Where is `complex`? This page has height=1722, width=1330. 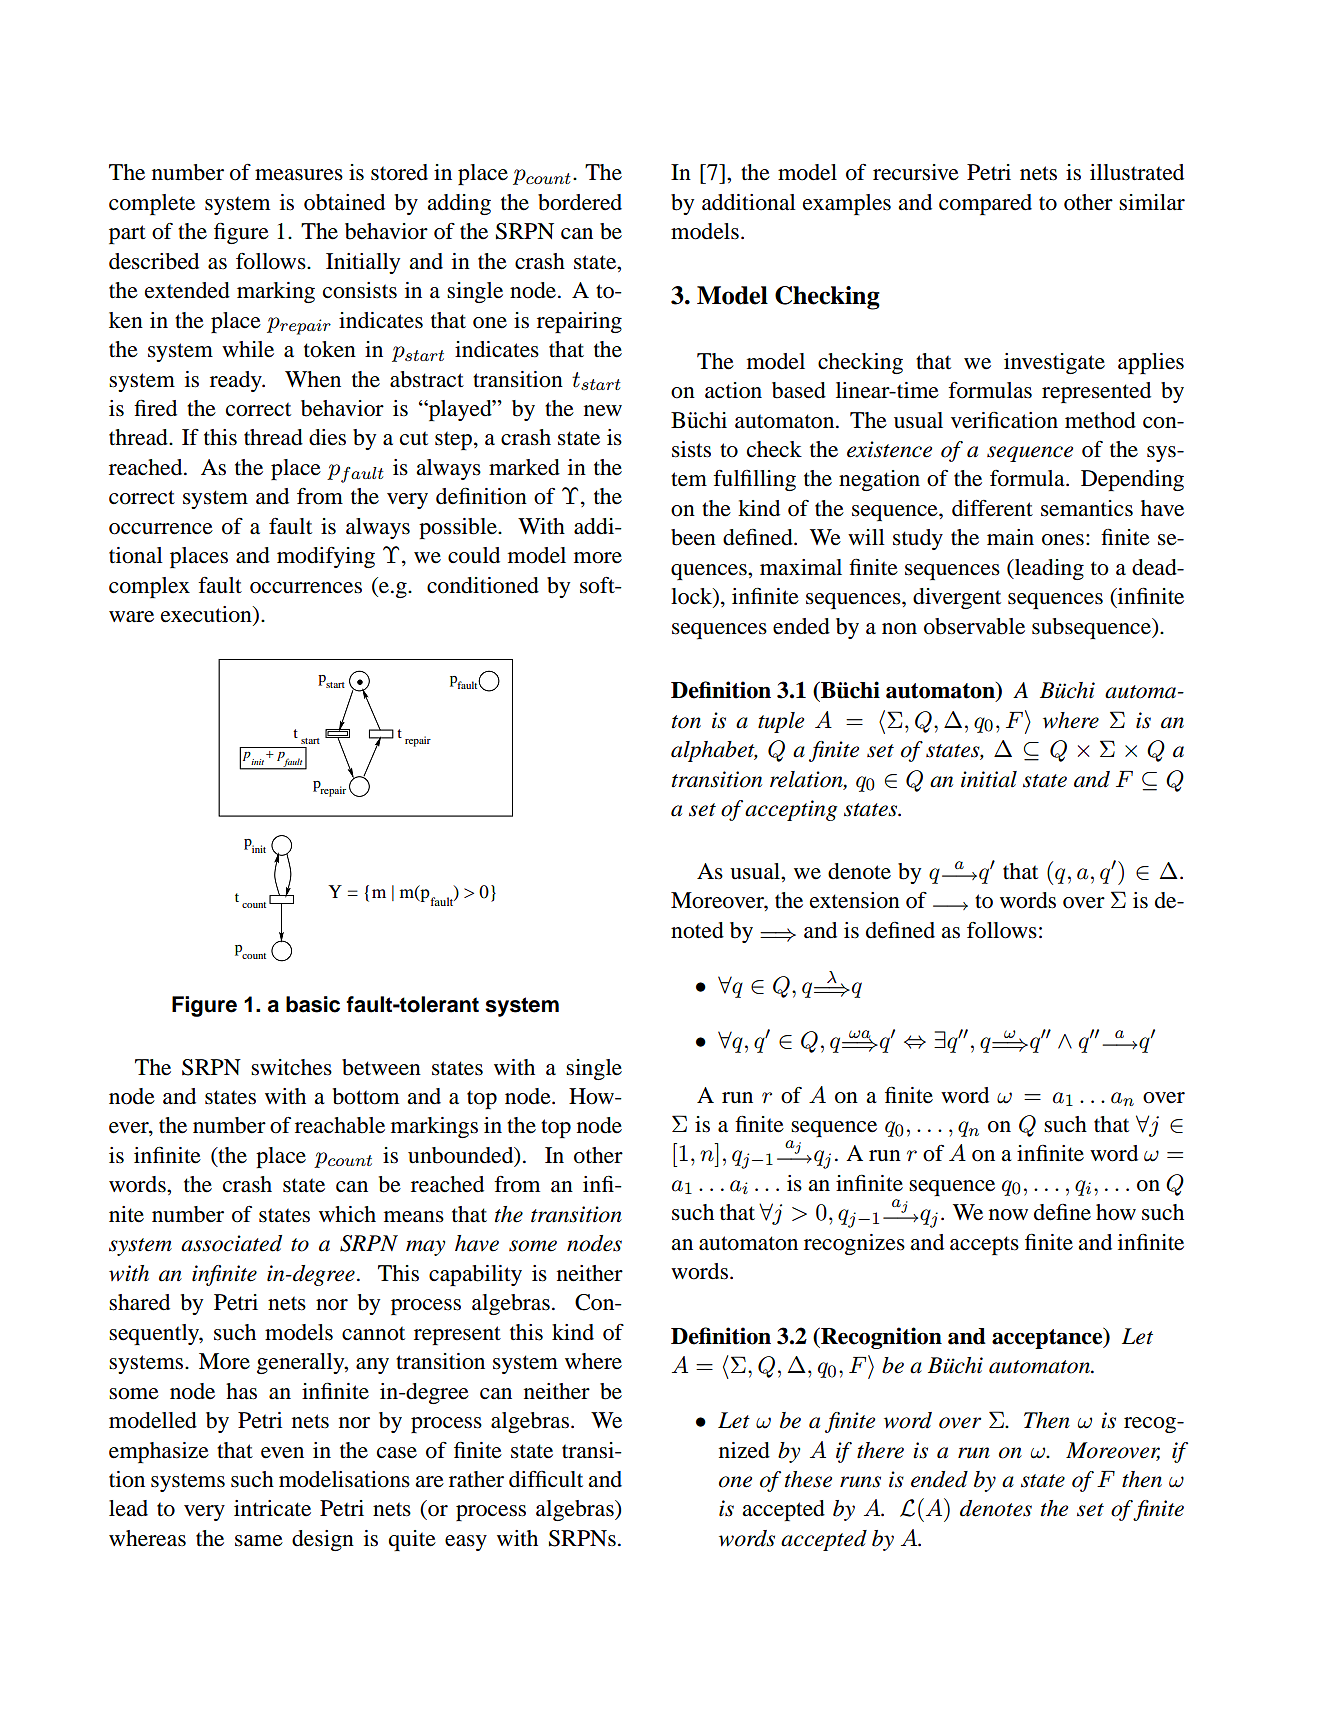
complex is located at coordinates (149, 587).
